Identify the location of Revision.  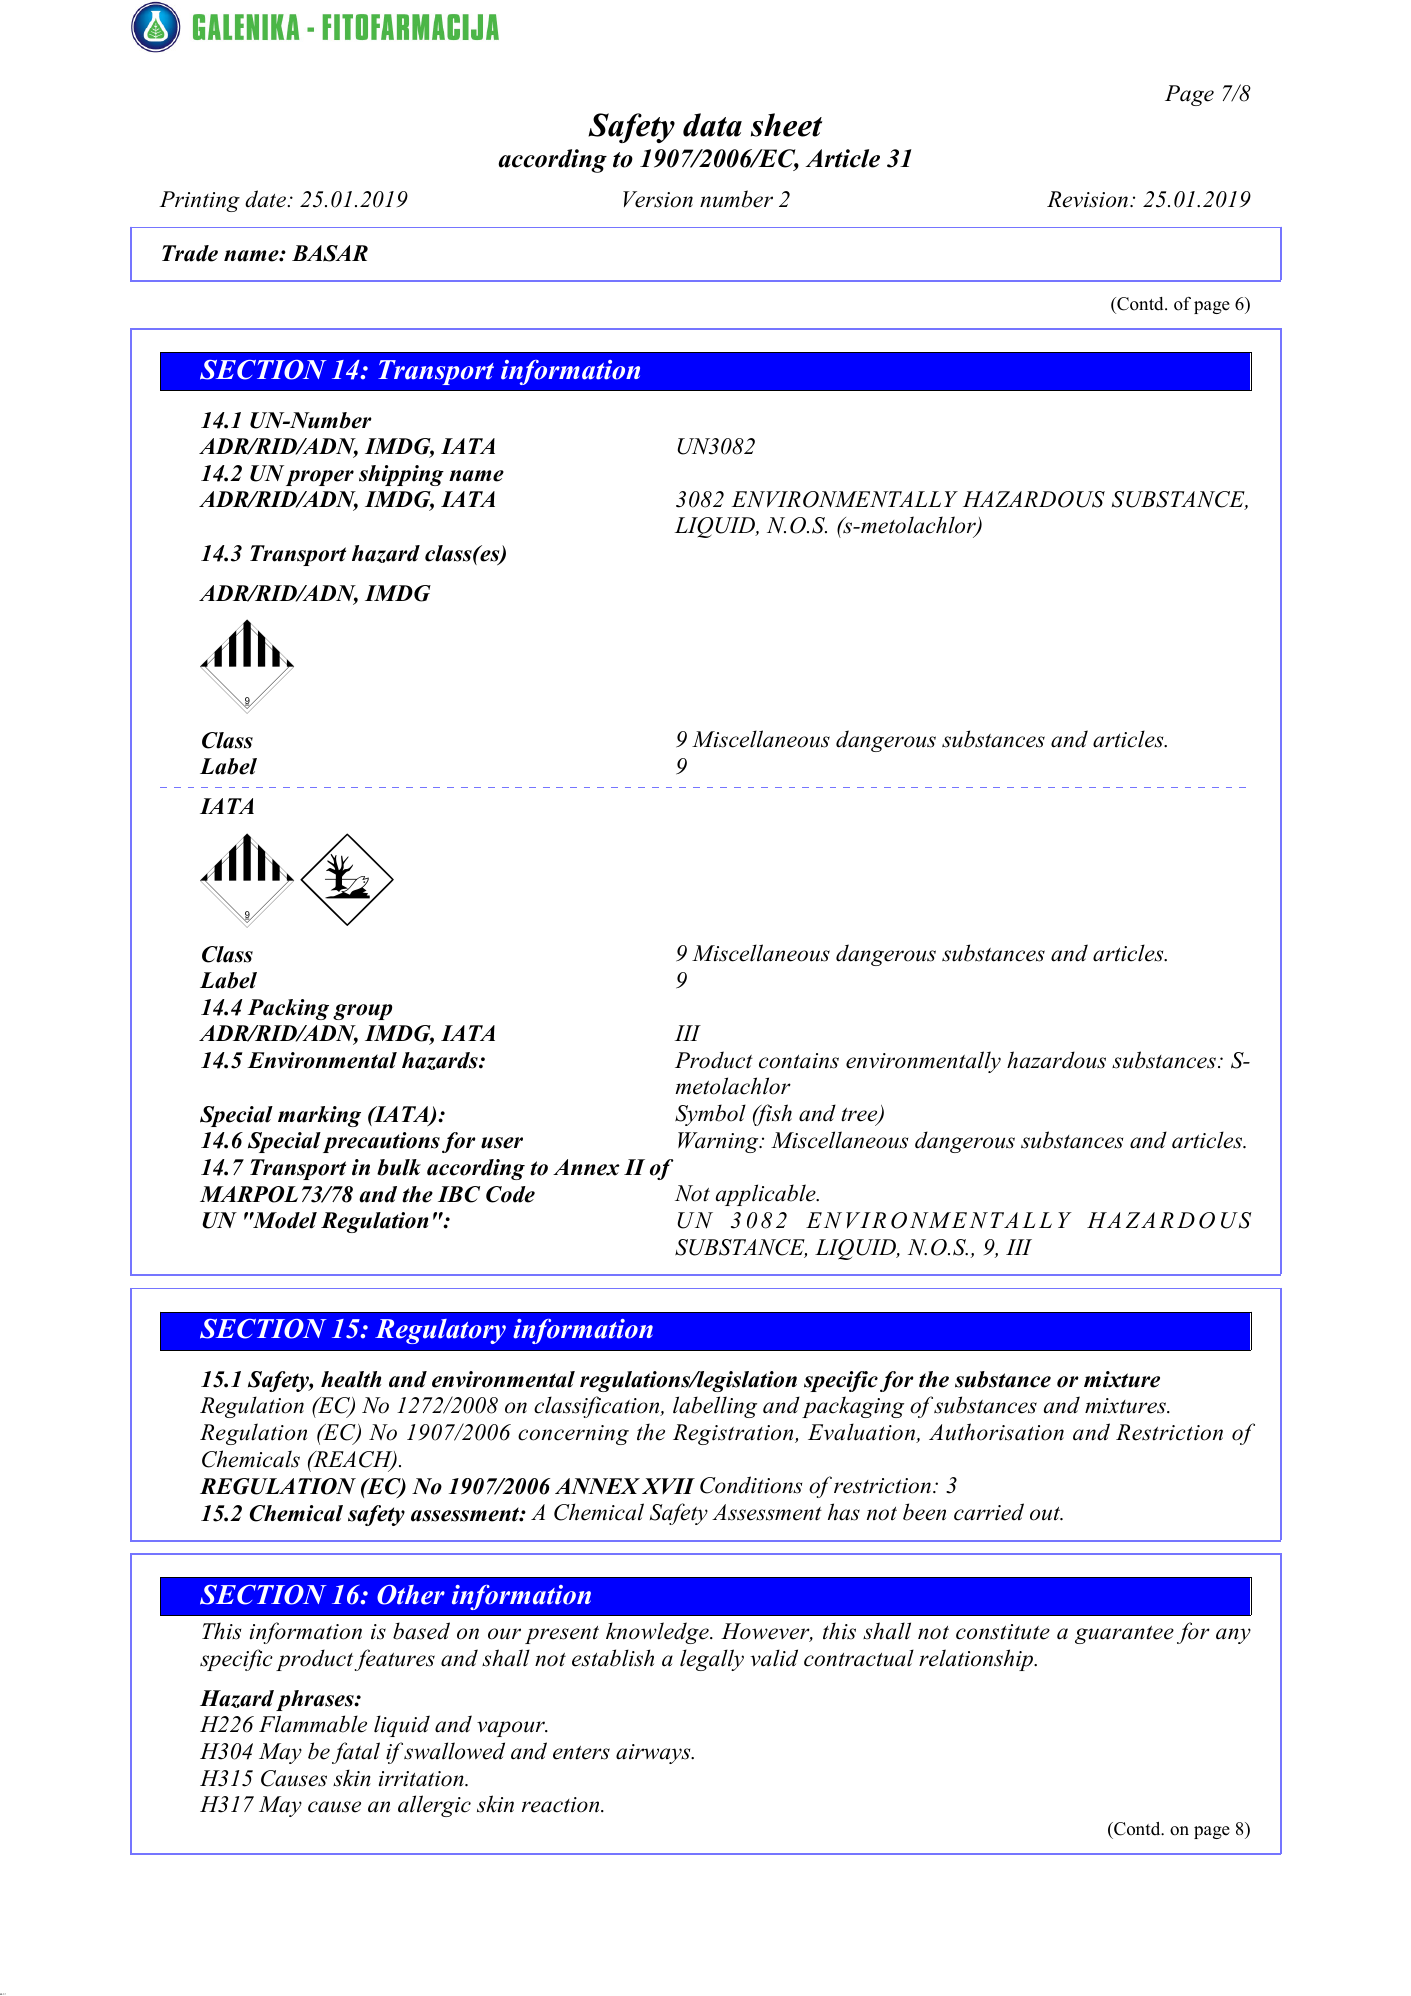
(1089, 199).
